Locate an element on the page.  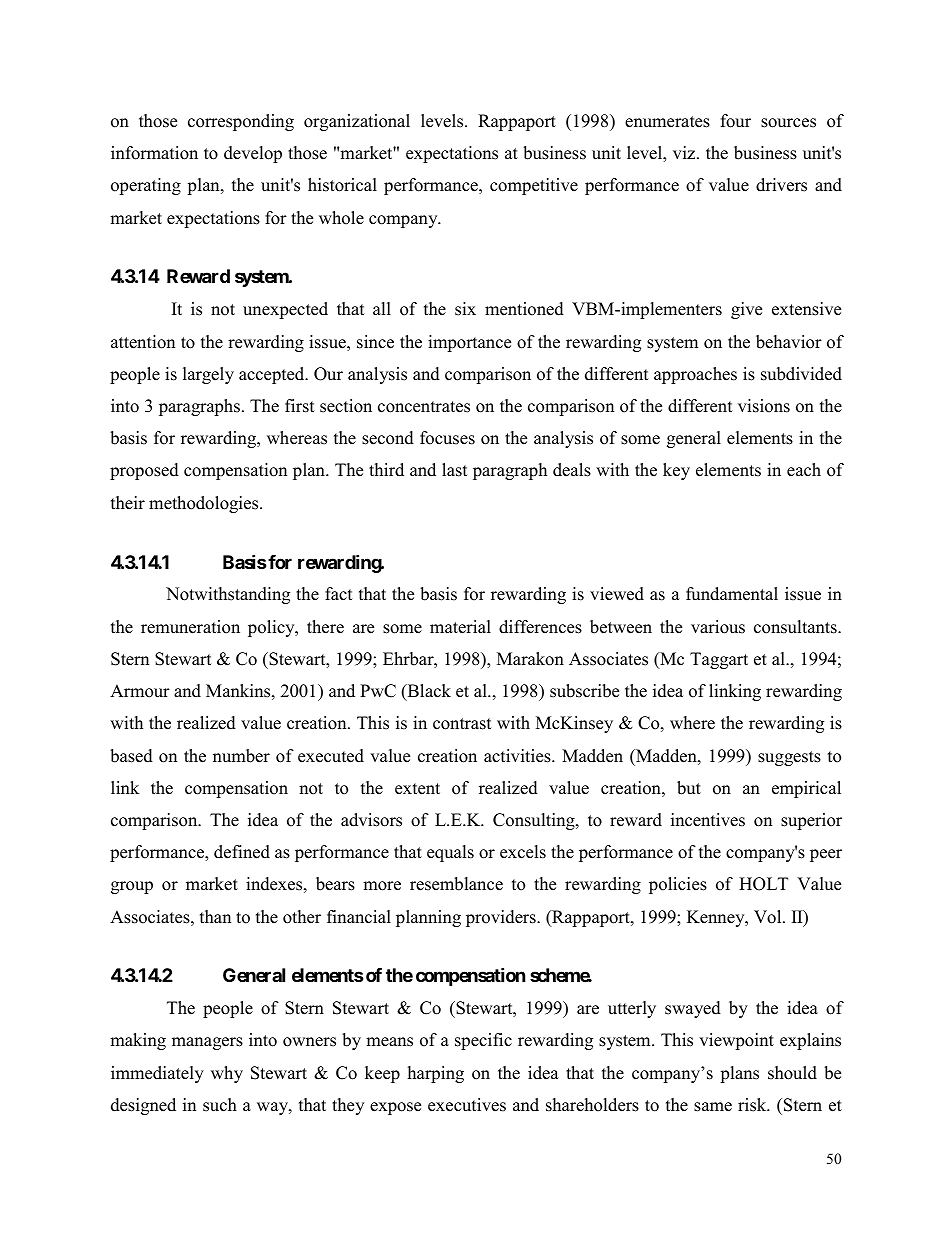
why is located at coordinates (227, 1074).
